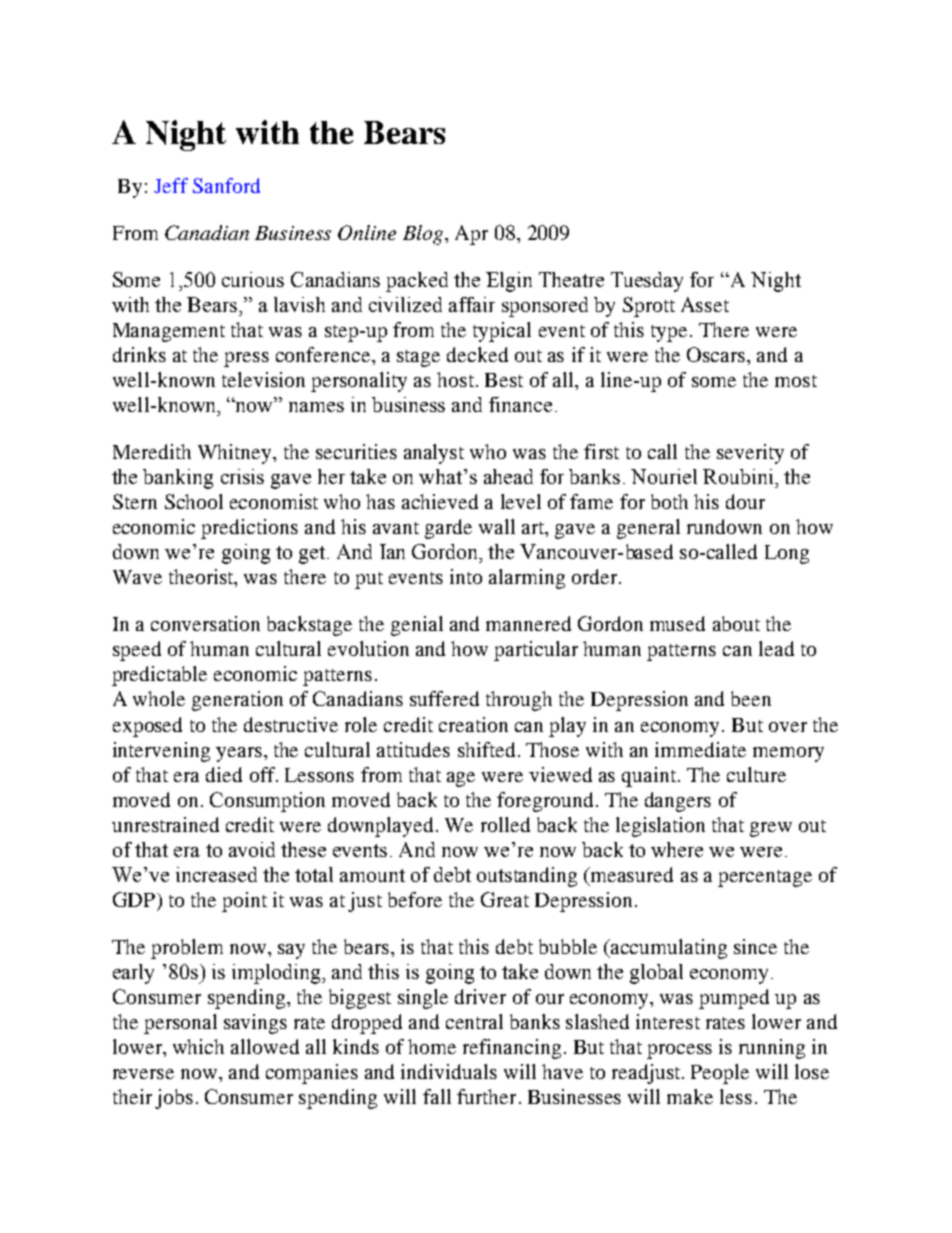  What do you see at coordinates (455, 379) in the image?
I see `host` at bounding box center [455, 379].
